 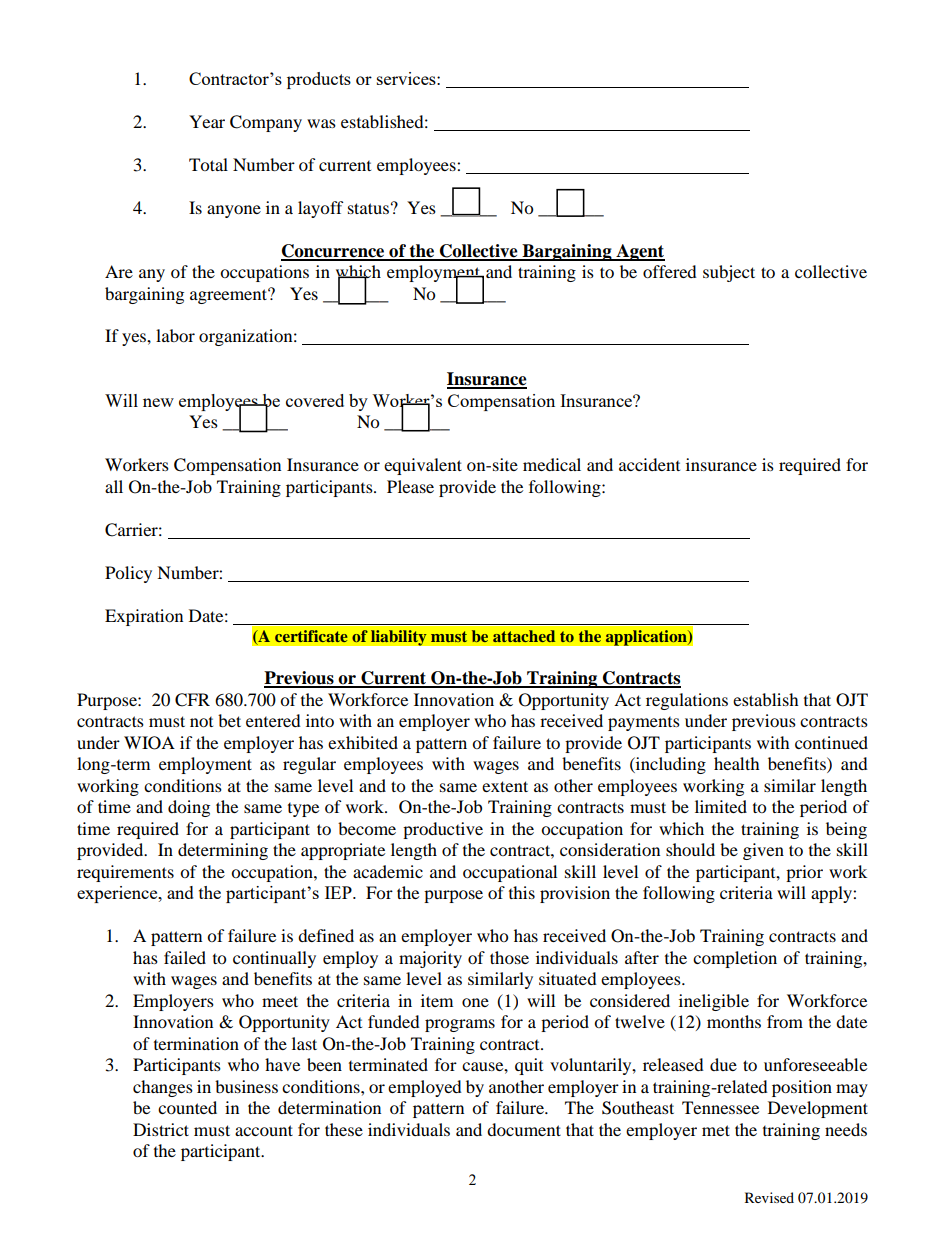 What do you see at coordinates (729, 273) in the screenshot?
I see `subject` at bounding box center [729, 273].
